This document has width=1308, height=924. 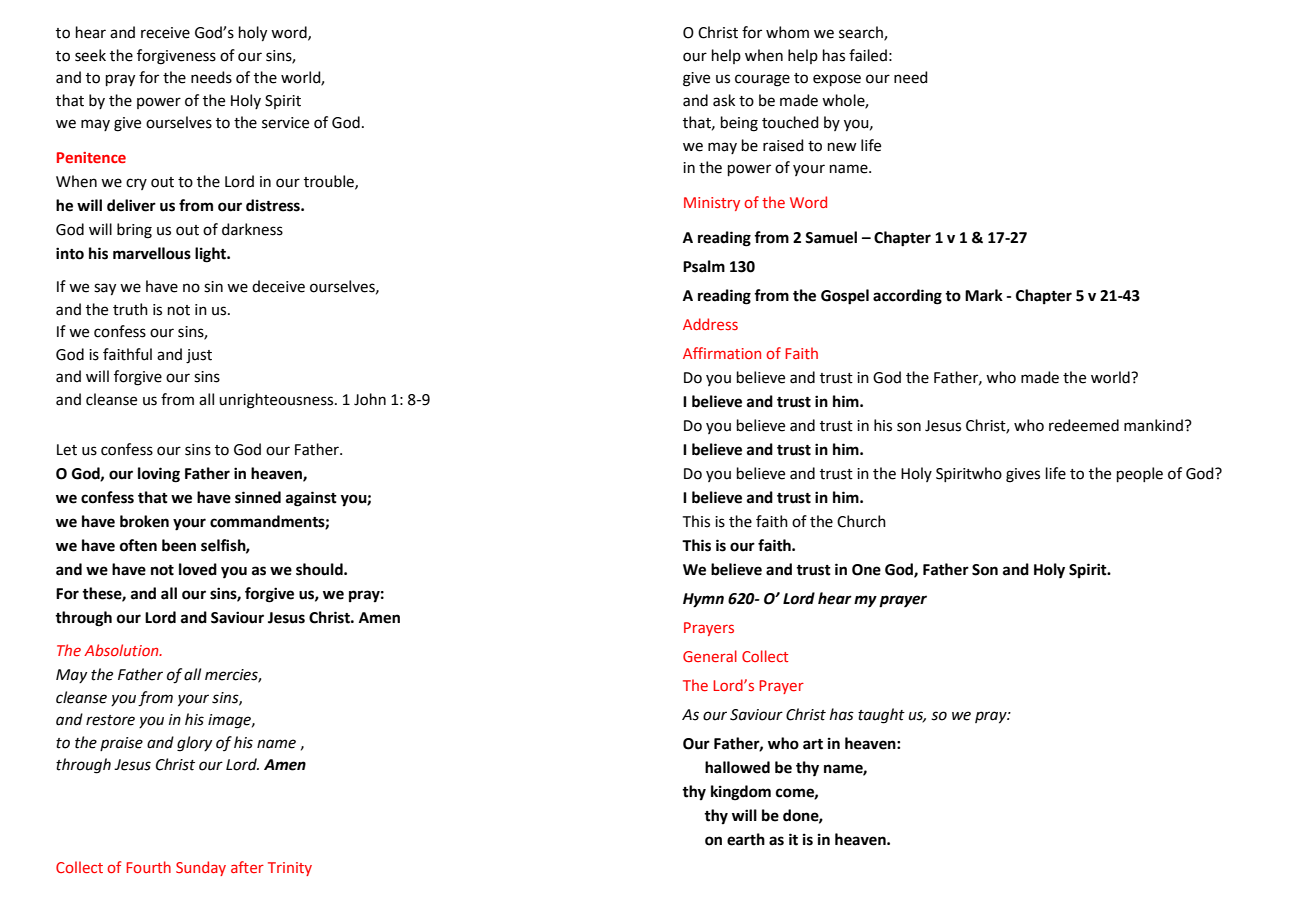 I want to click on ask, so click(x=724, y=100).
